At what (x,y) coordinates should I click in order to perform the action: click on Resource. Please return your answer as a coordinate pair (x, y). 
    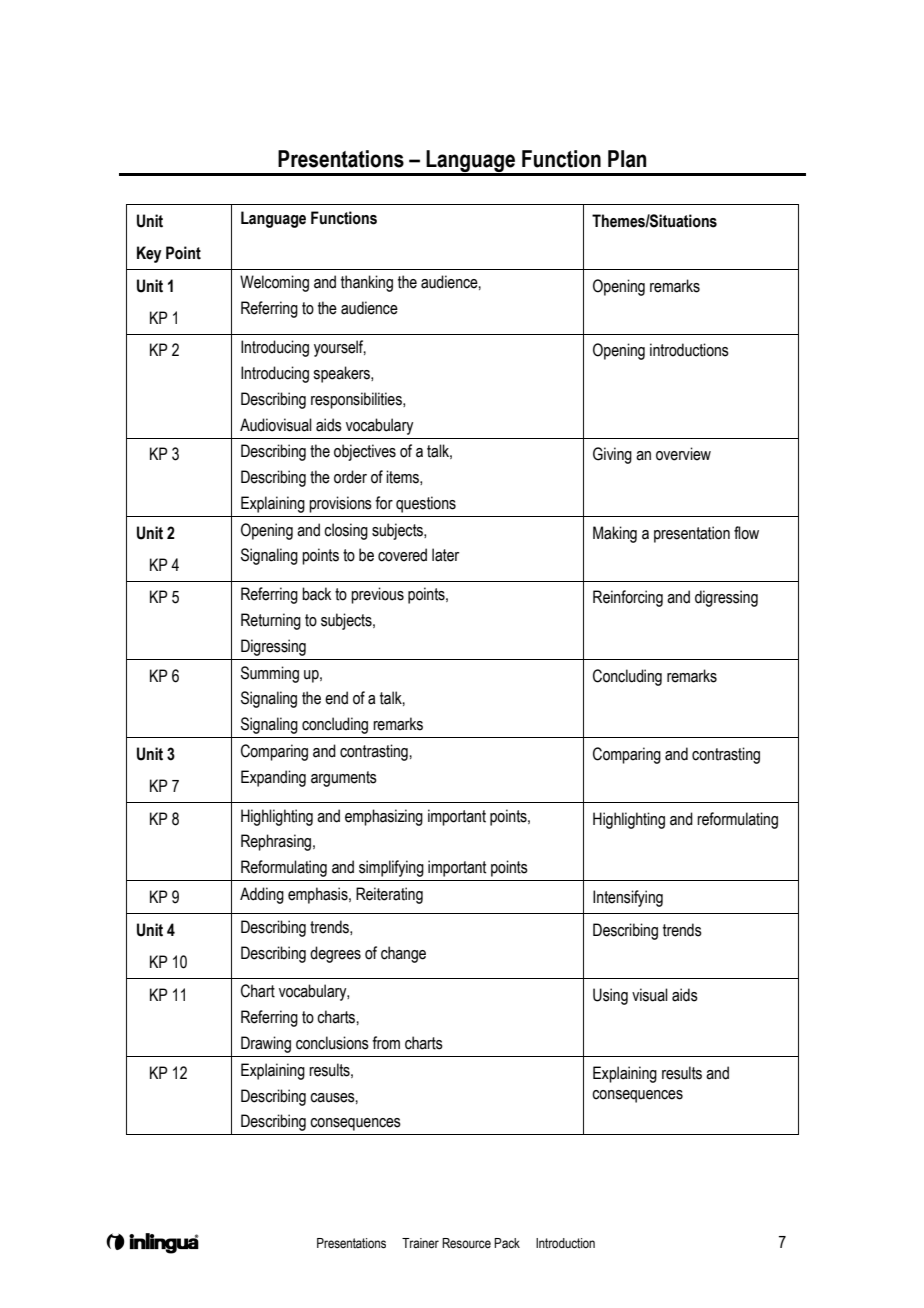
    Looking at the image, I should click on (466, 1243).
